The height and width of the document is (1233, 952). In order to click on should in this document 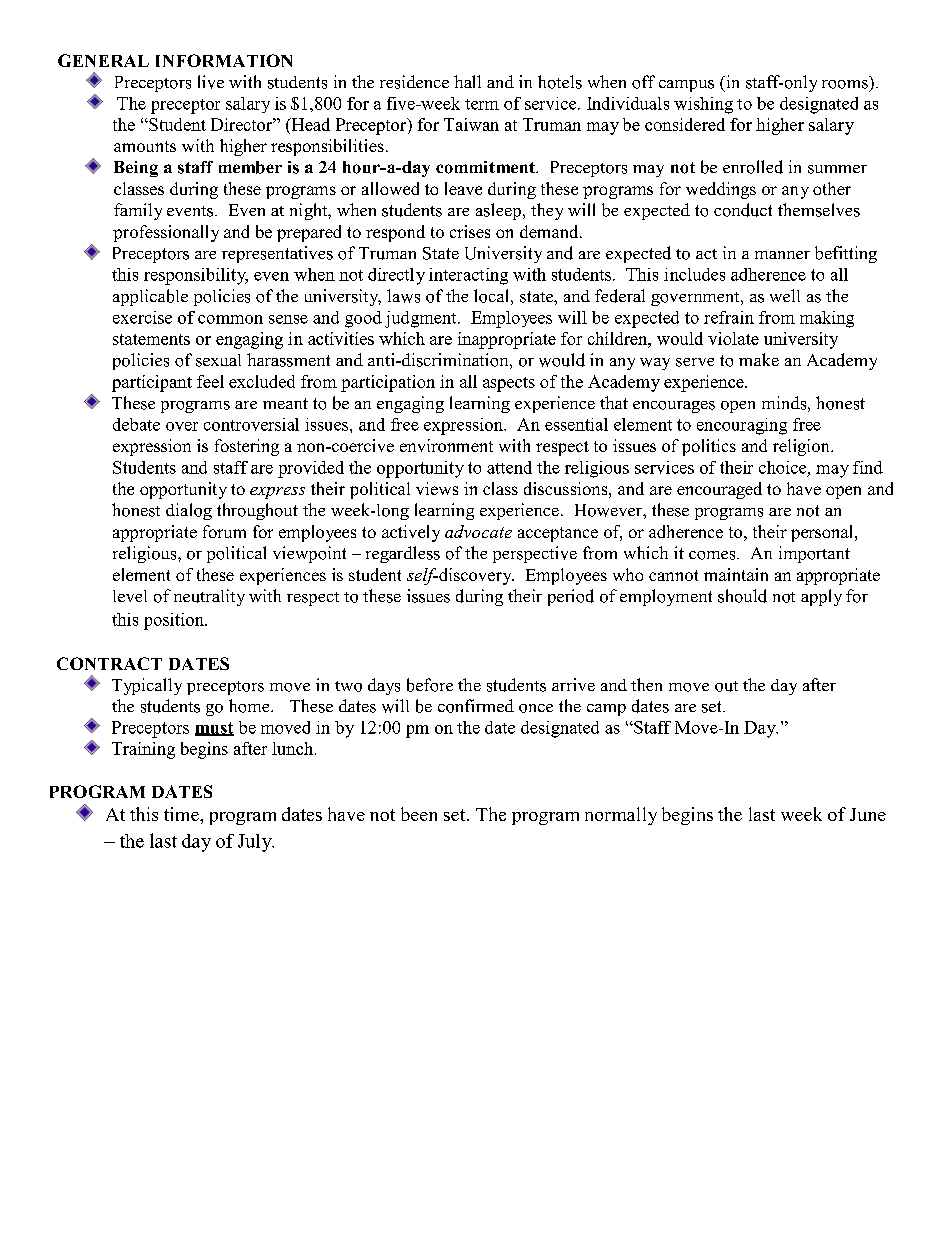, I will do `click(742, 596)`.
